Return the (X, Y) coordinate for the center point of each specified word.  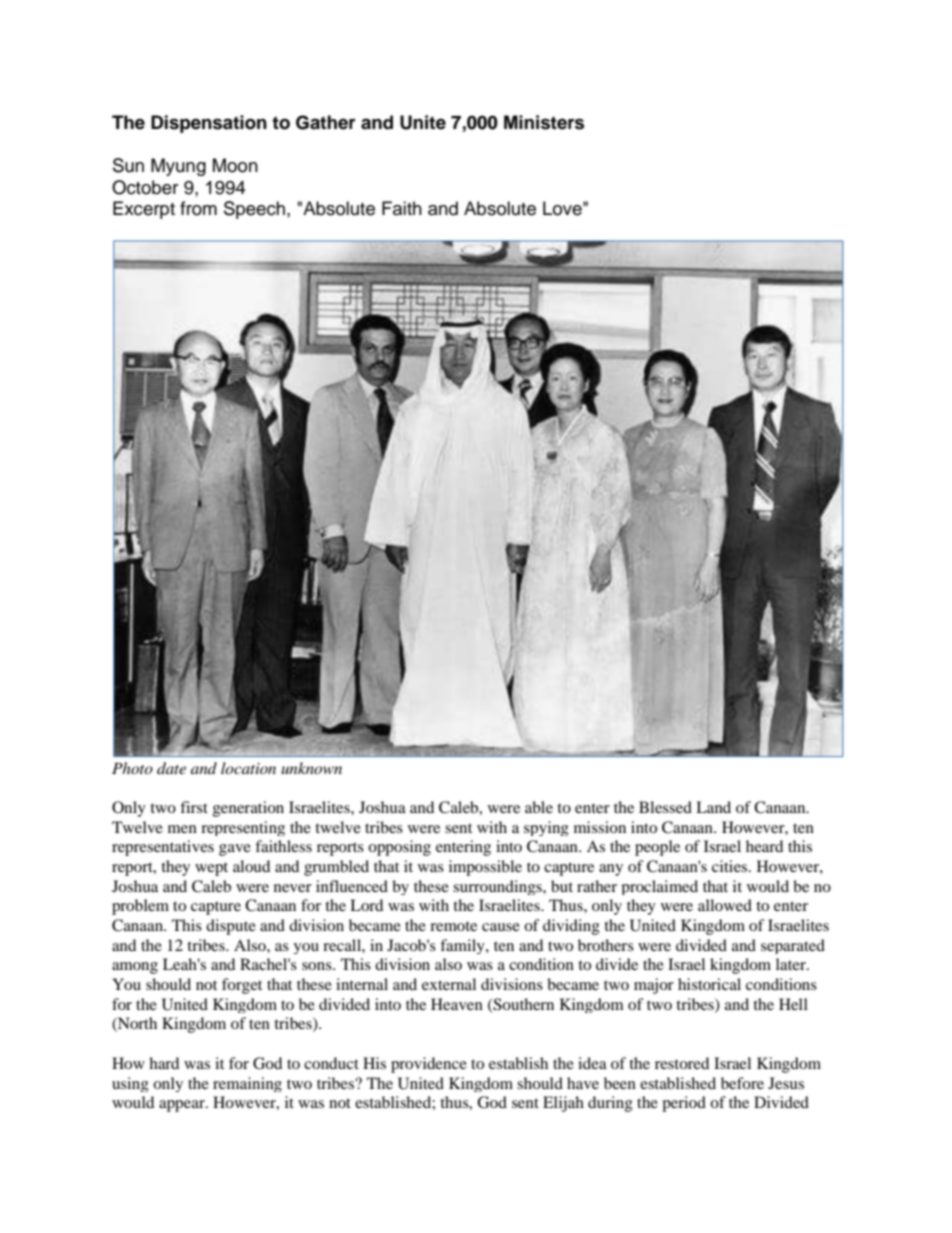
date (171, 768)
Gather (326, 122)
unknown (311, 768)
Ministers (544, 122)
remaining (247, 1084)
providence (429, 1065)
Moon (235, 165)
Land (713, 807)
